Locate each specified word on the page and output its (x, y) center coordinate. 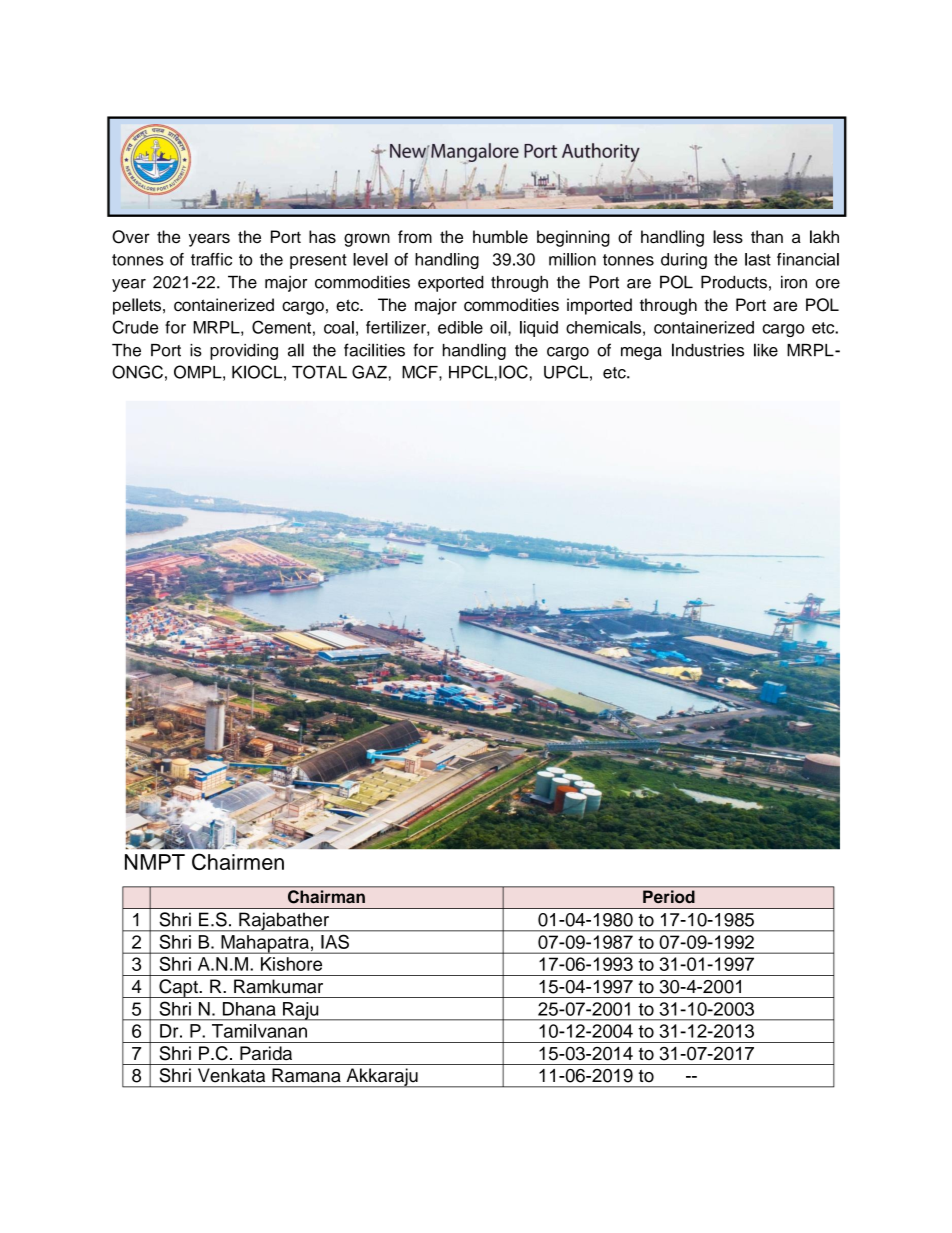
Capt (178, 988)
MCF (421, 372)
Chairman (326, 896)
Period (669, 896)
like (766, 350)
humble (500, 237)
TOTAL (319, 372)
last (758, 259)
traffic (211, 259)
